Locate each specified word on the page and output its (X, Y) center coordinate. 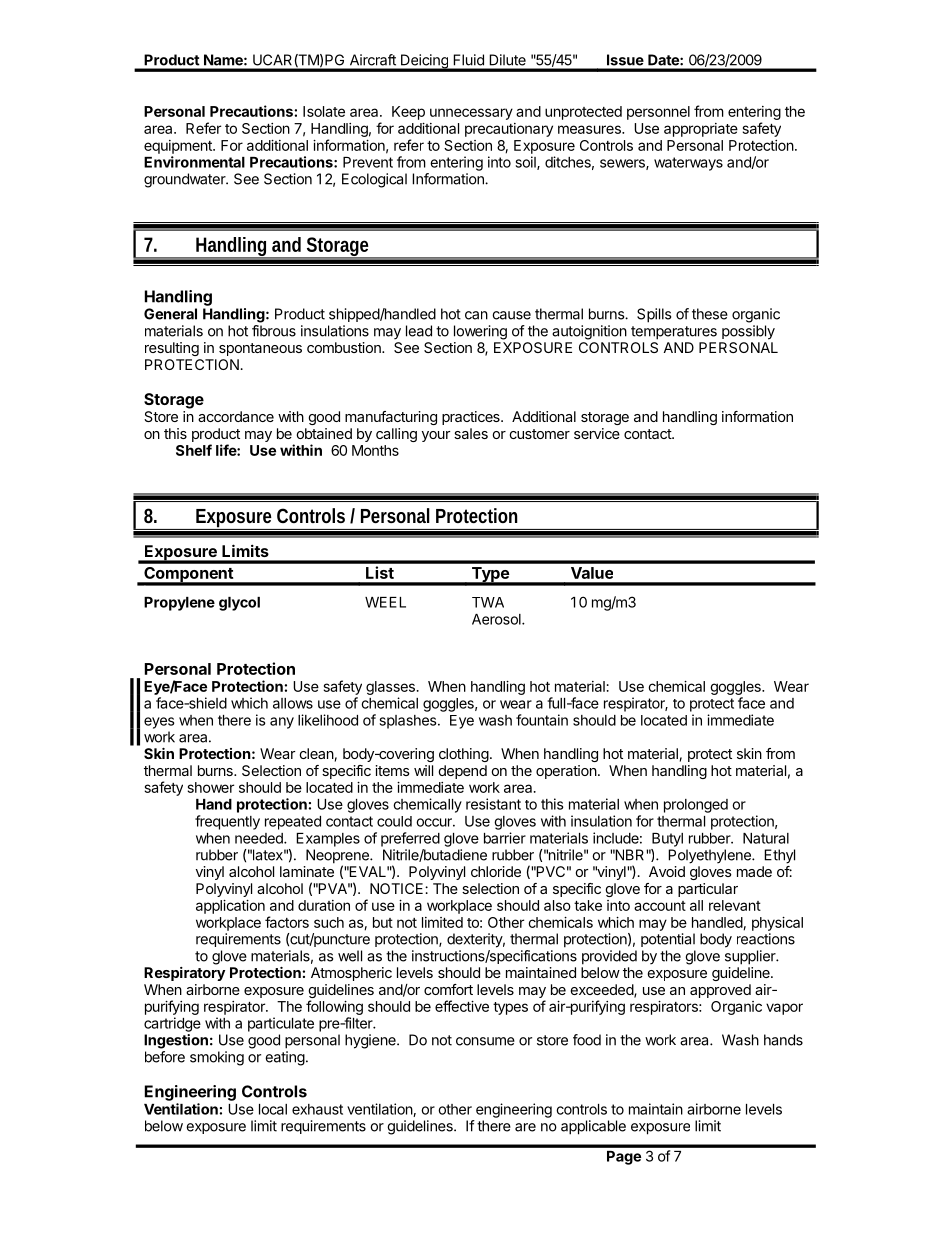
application (230, 907)
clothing (464, 755)
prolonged (696, 806)
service (597, 433)
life (227, 450)
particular (708, 890)
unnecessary (471, 114)
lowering (480, 332)
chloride (496, 871)
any (282, 723)
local (273, 1109)
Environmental (194, 162)
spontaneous (260, 349)
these (710, 314)
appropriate (701, 130)
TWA (488, 602)
